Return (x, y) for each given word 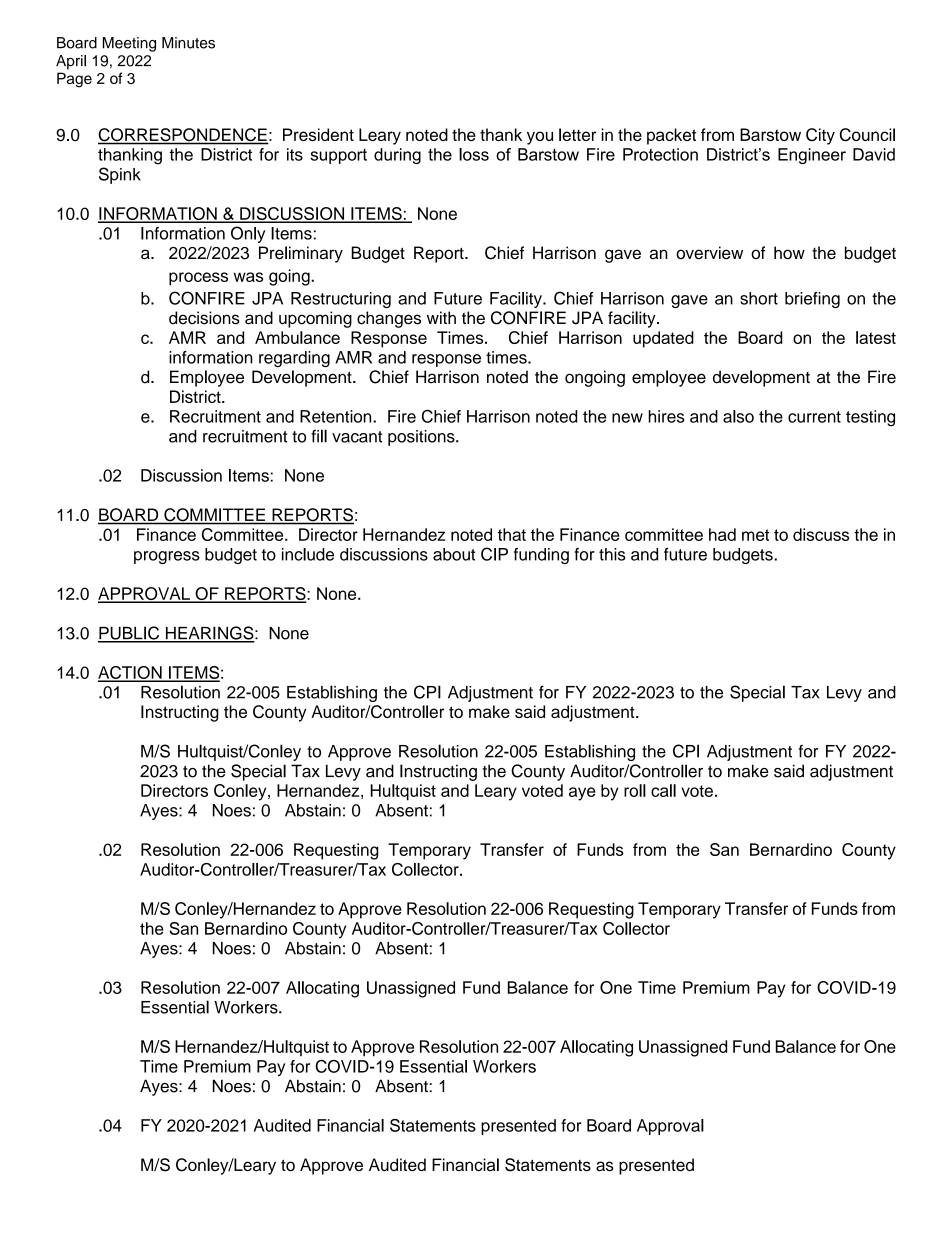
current (814, 417)
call (663, 790)
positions (422, 438)
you (540, 138)
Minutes (188, 43)
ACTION (131, 673)
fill (319, 436)
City (820, 136)
